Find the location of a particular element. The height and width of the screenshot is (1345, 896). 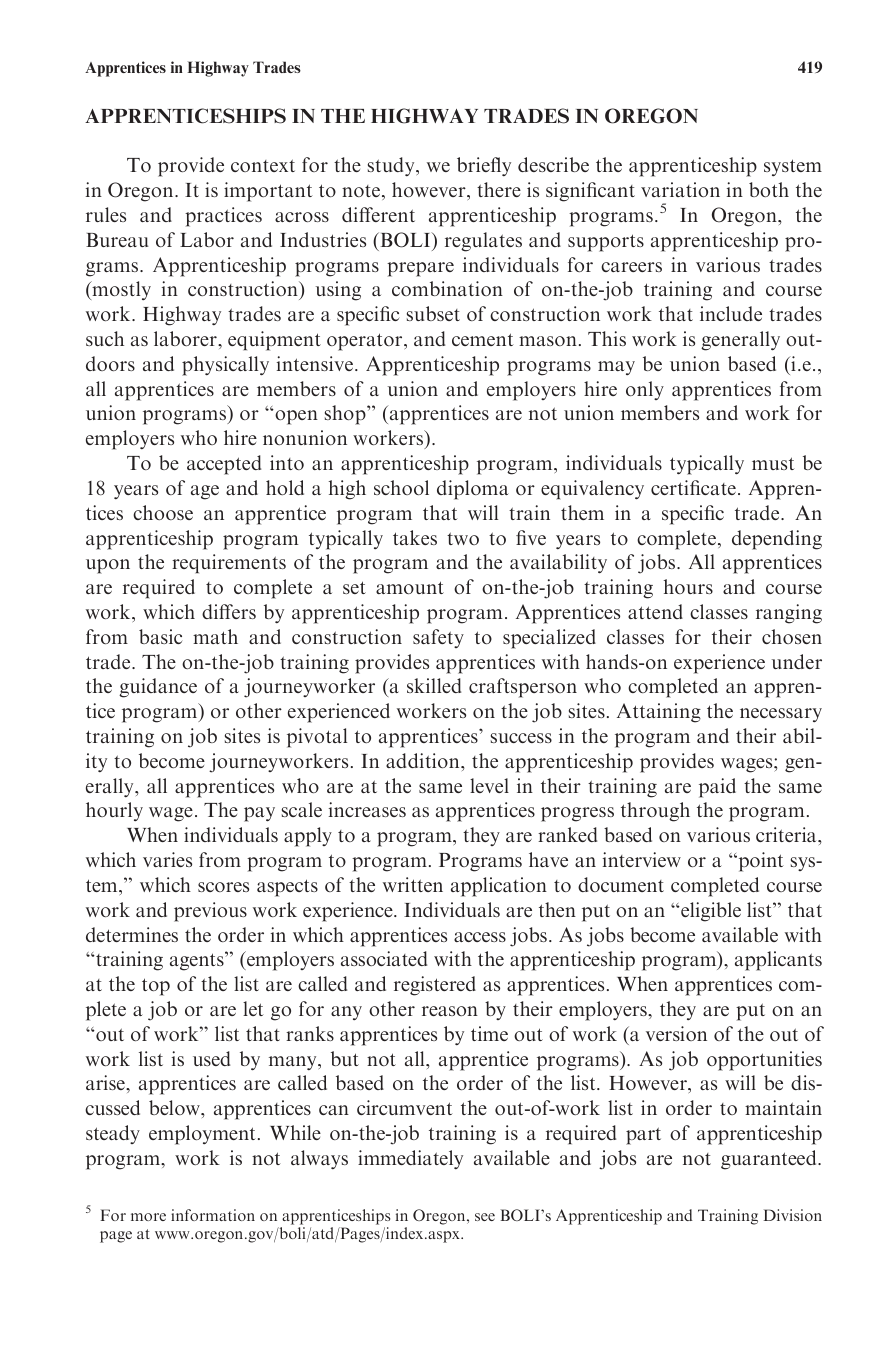

skilled is located at coordinates (434, 685).
